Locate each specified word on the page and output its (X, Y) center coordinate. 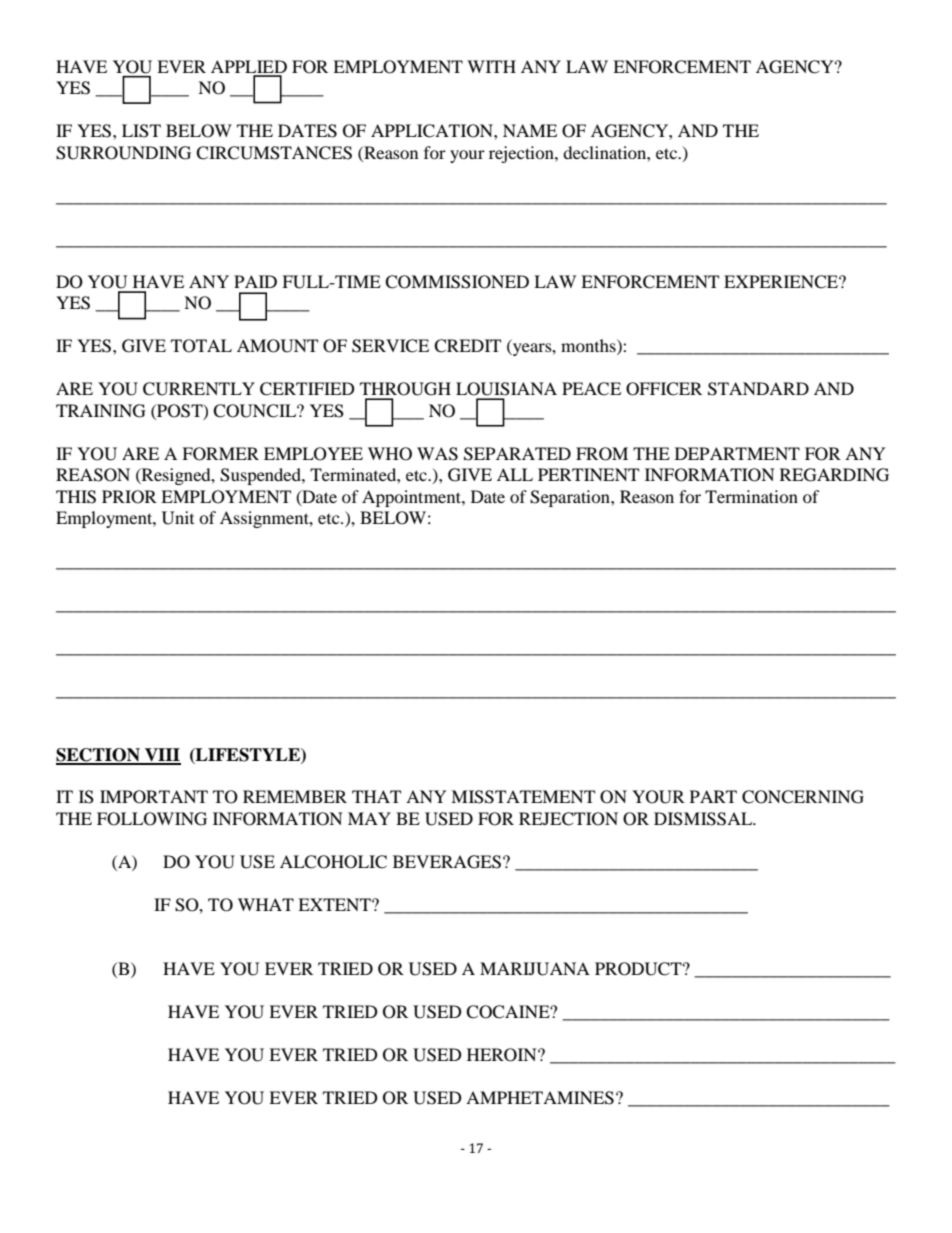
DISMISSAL (704, 819)
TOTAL (201, 346)
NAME (530, 130)
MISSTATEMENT (523, 797)
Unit (178, 518)
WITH (491, 66)
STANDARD (758, 389)
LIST (141, 131)
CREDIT (467, 346)
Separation (571, 498)
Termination (751, 496)
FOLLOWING (152, 819)
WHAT (266, 904)
